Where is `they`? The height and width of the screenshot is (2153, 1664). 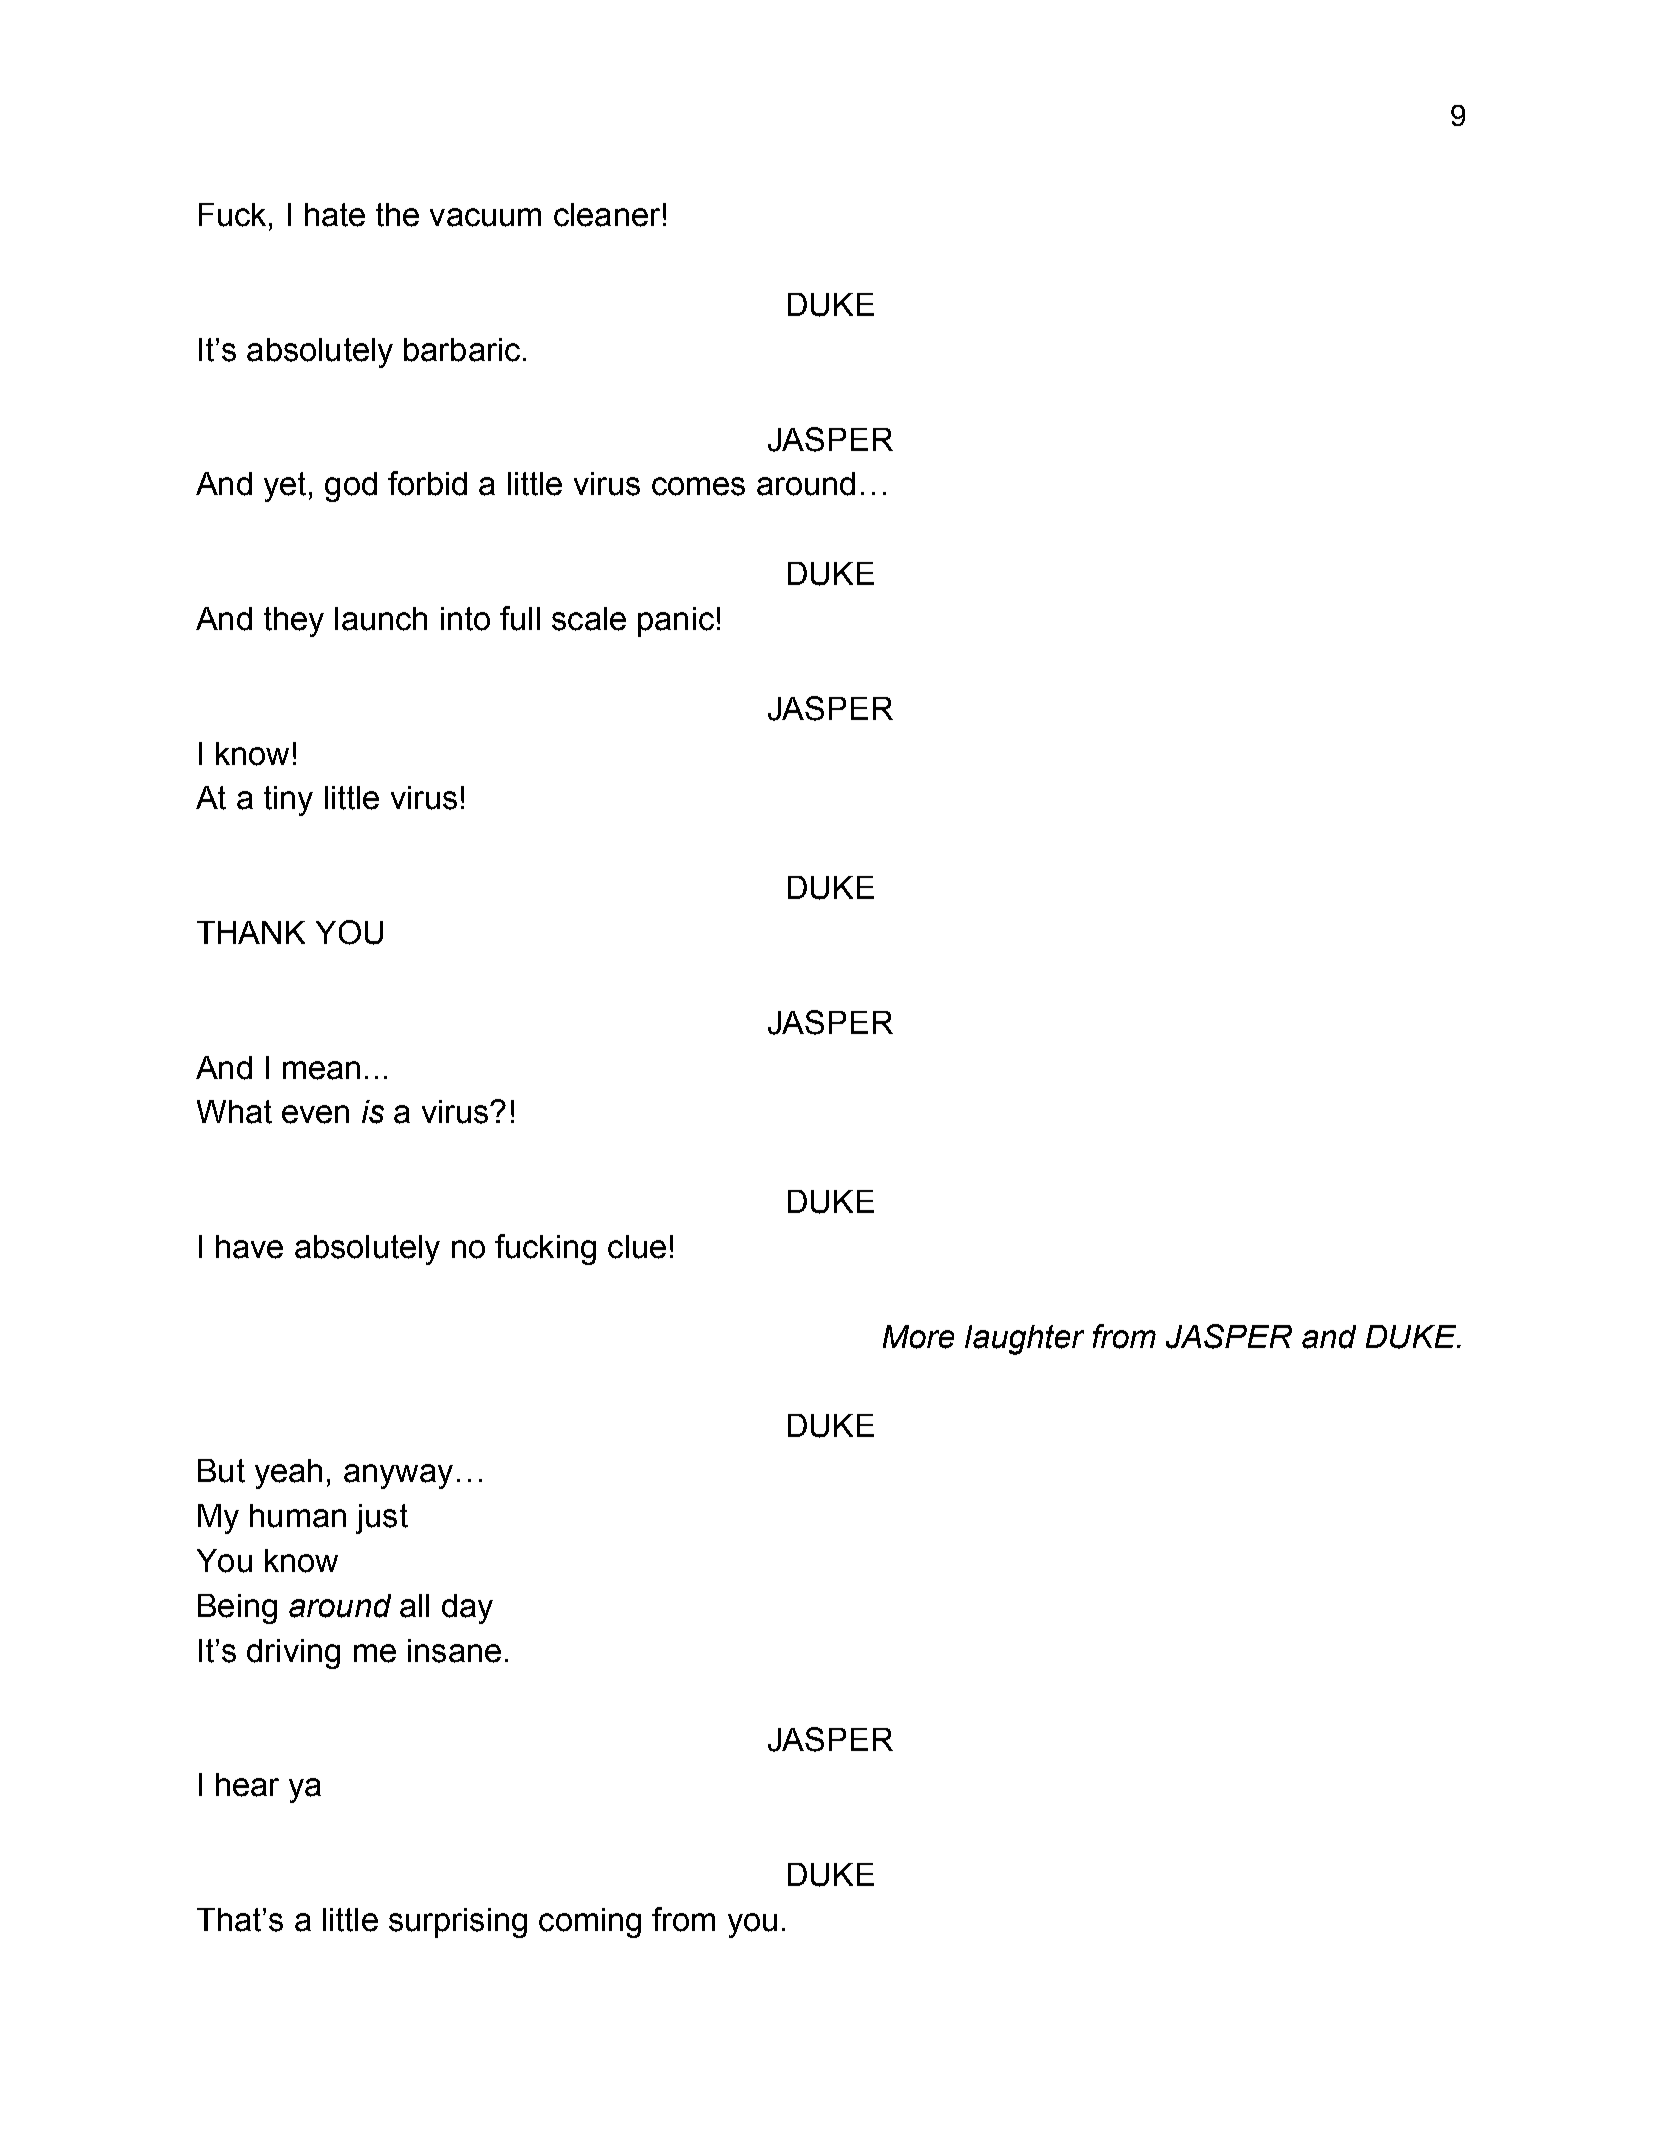 they is located at coordinates (294, 622).
